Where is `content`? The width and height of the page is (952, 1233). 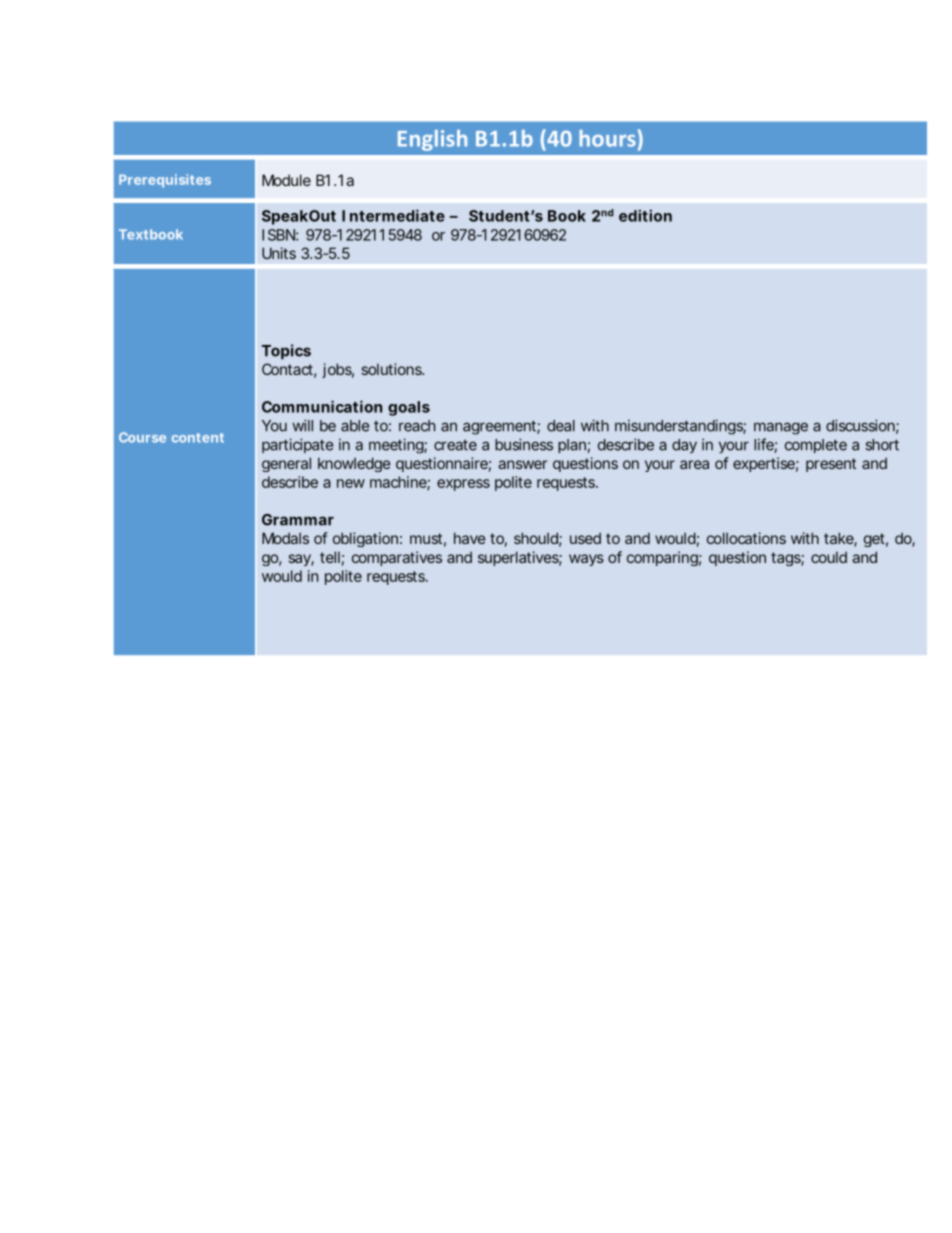
content is located at coordinates (198, 438).
